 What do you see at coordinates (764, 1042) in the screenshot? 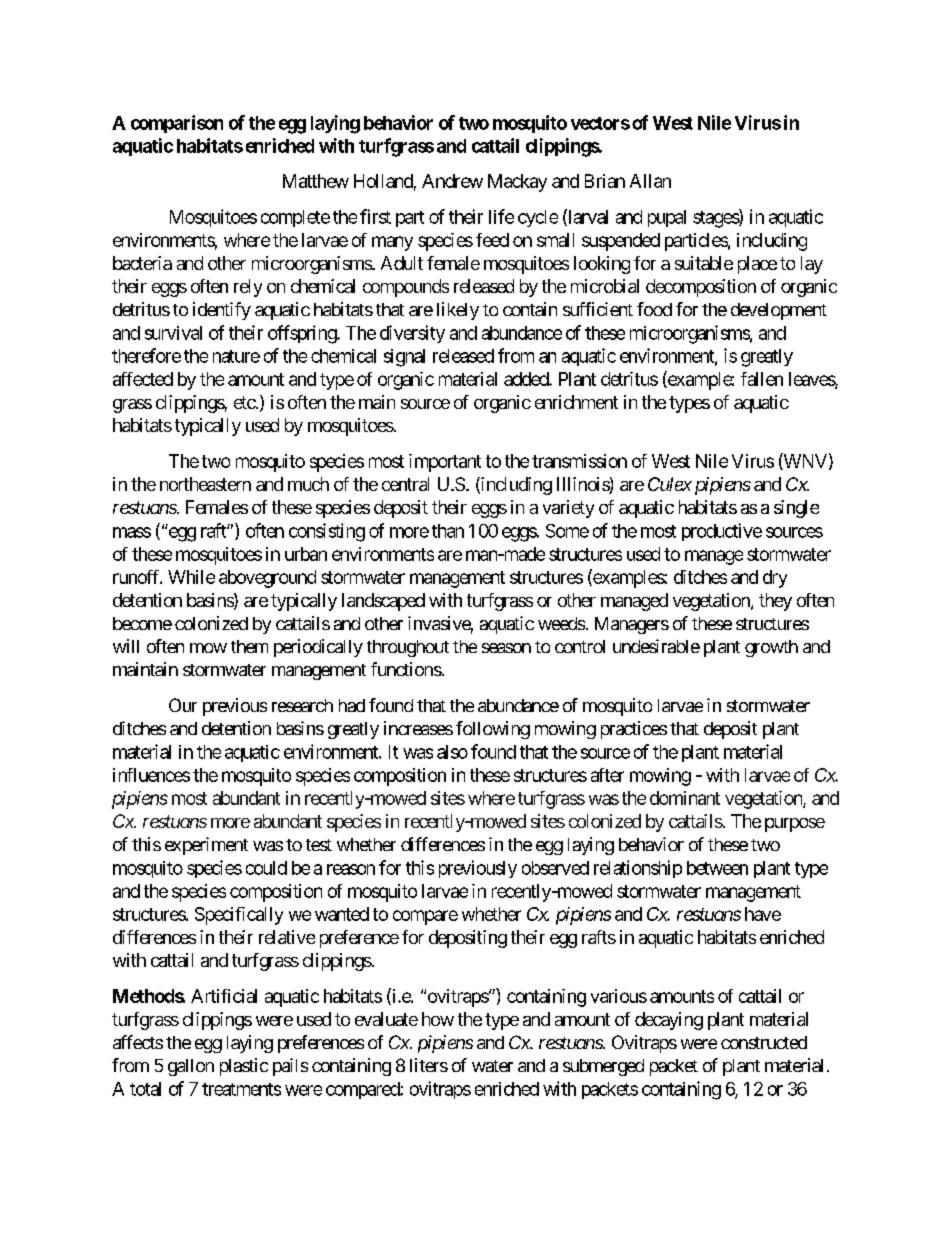
I see `constructed` at bounding box center [764, 1042].
